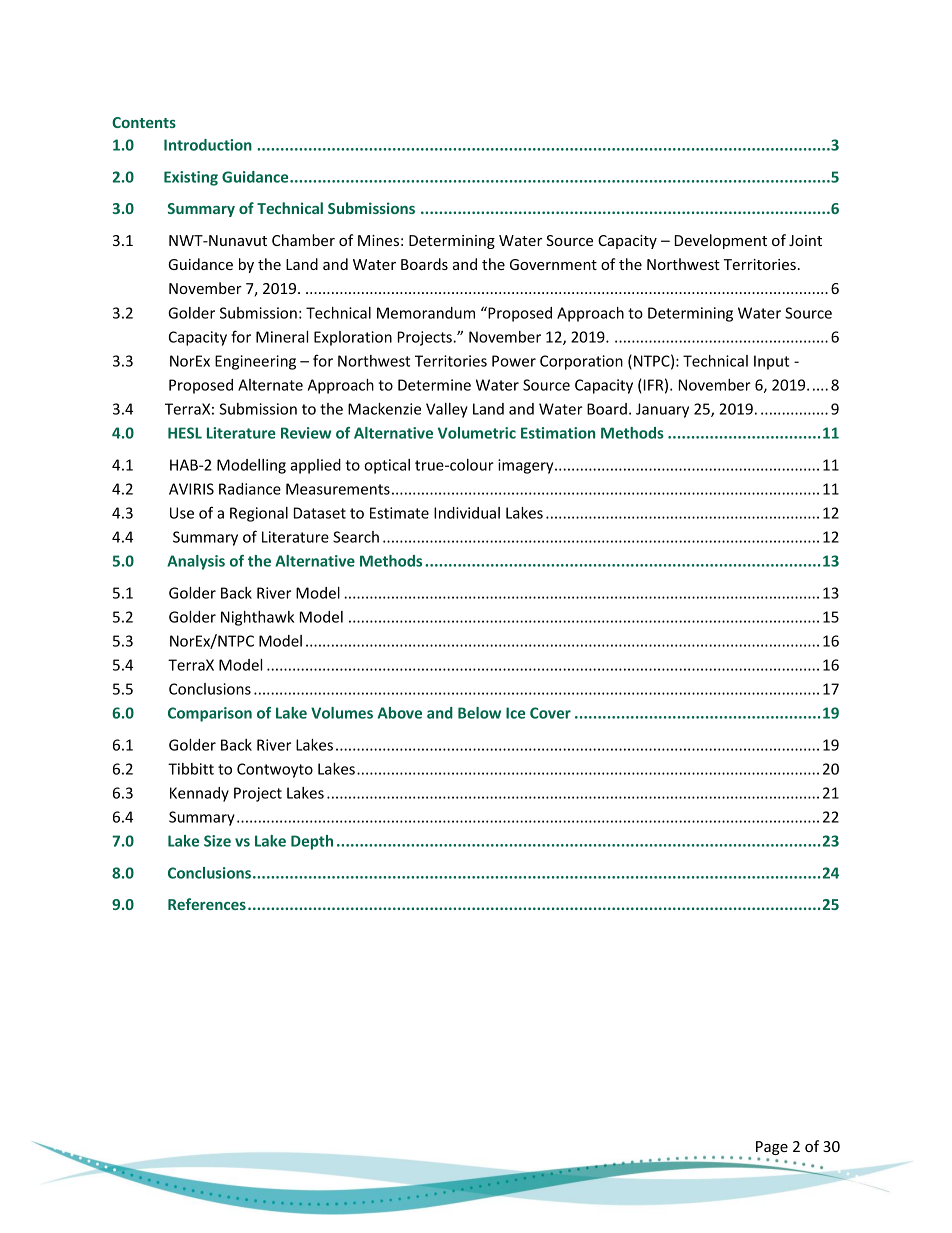 The image size is (952, 1233). Describe the element at coordinates (217, 841) in the page. I see `Size` at that location.
